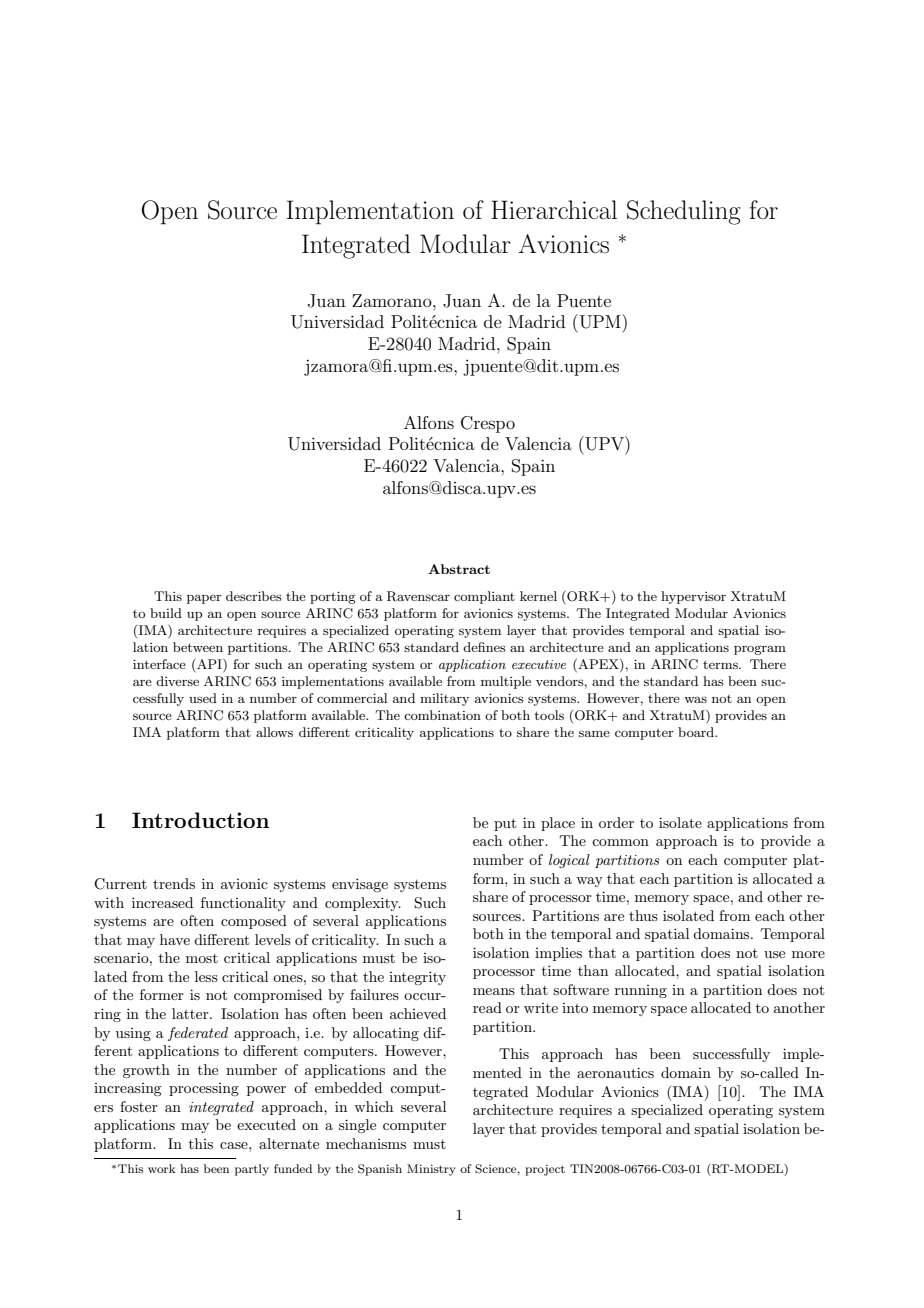 Image resolution: width=924 pixels, height=1308 pixels. What do you see at coordinates (684, 212) in the image?
I see `Scheduling` at bounding box center [684, 212].
